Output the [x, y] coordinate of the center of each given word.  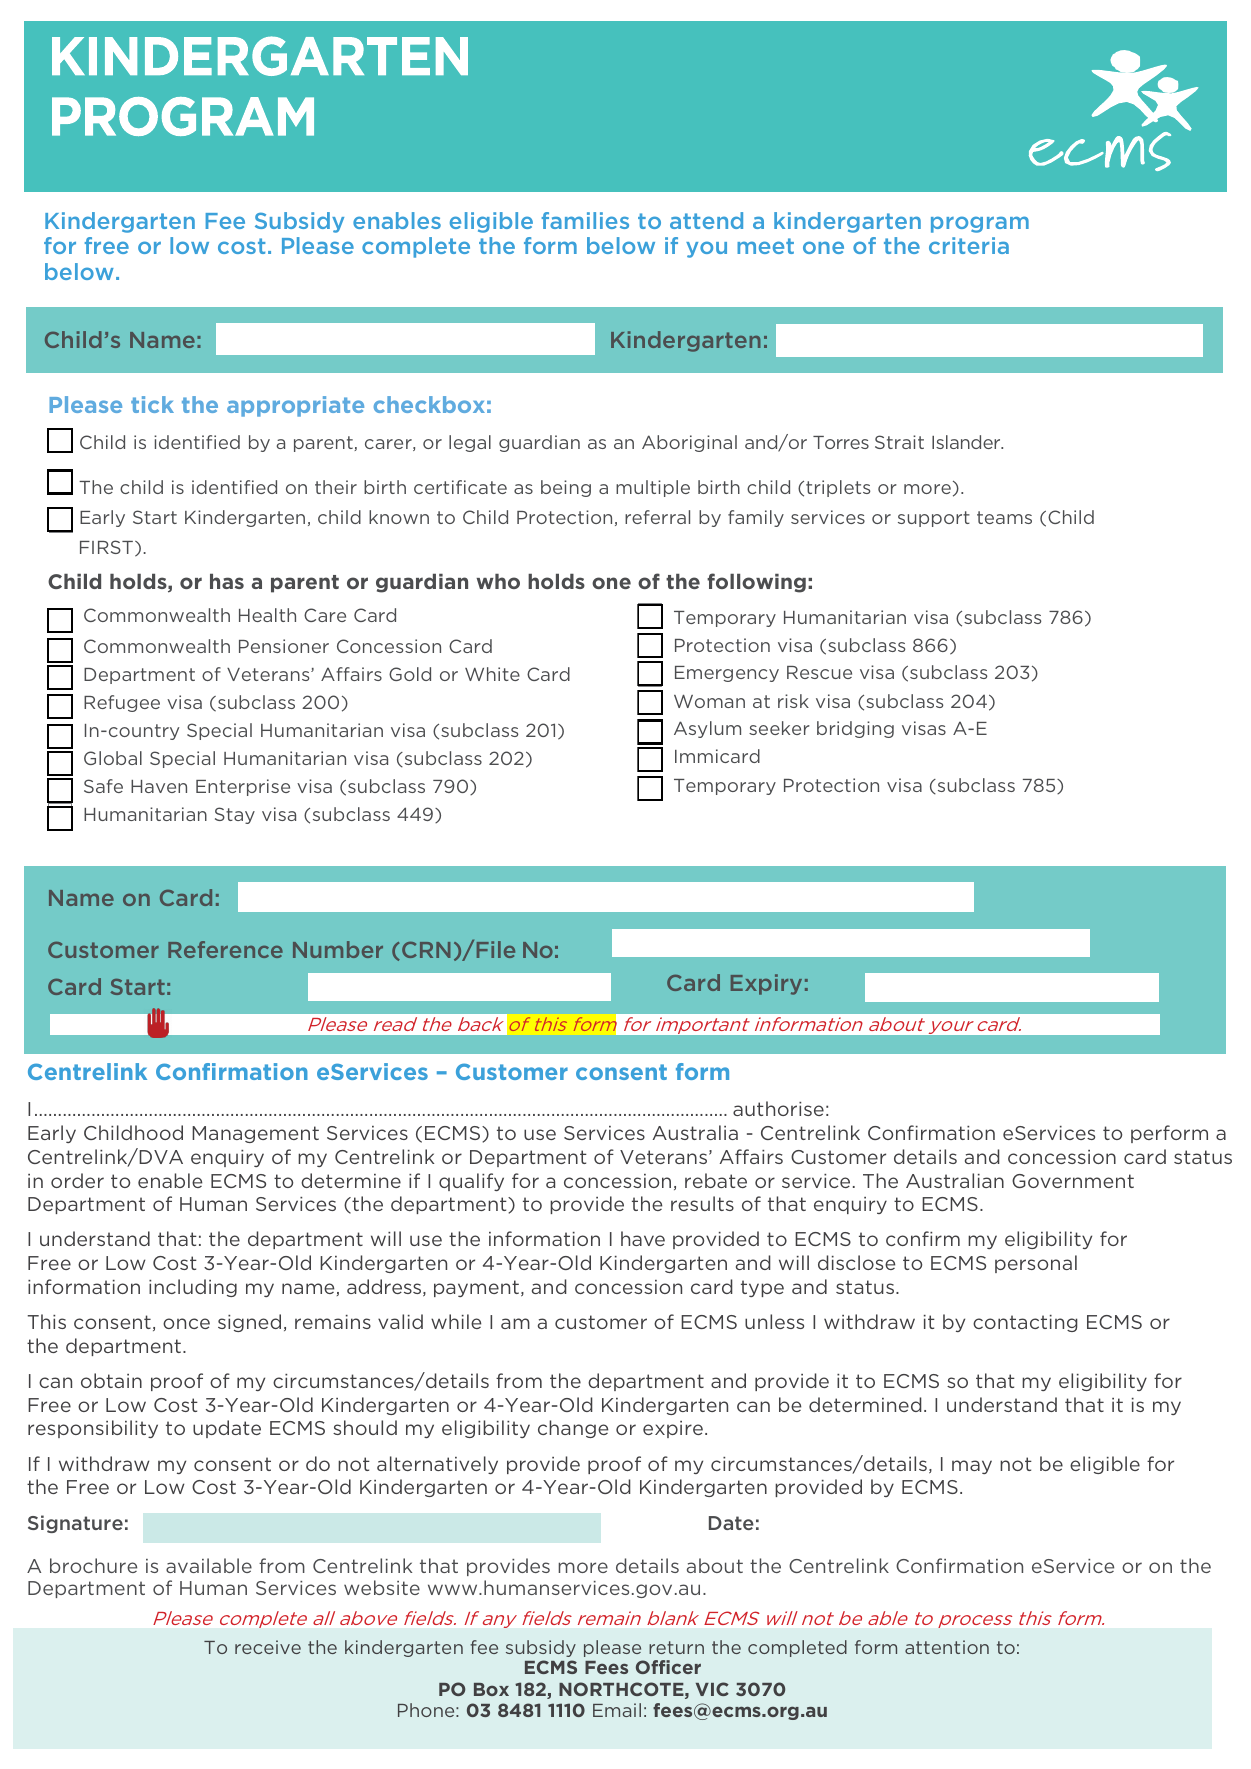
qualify [471, 1182]
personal [1036, 1264]
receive [268, 1647]
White [492, 674]
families [585, 220]
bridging [855, 729]
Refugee [122, 703]
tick [152, 404]
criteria [969, 245]
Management [255, 1134]
